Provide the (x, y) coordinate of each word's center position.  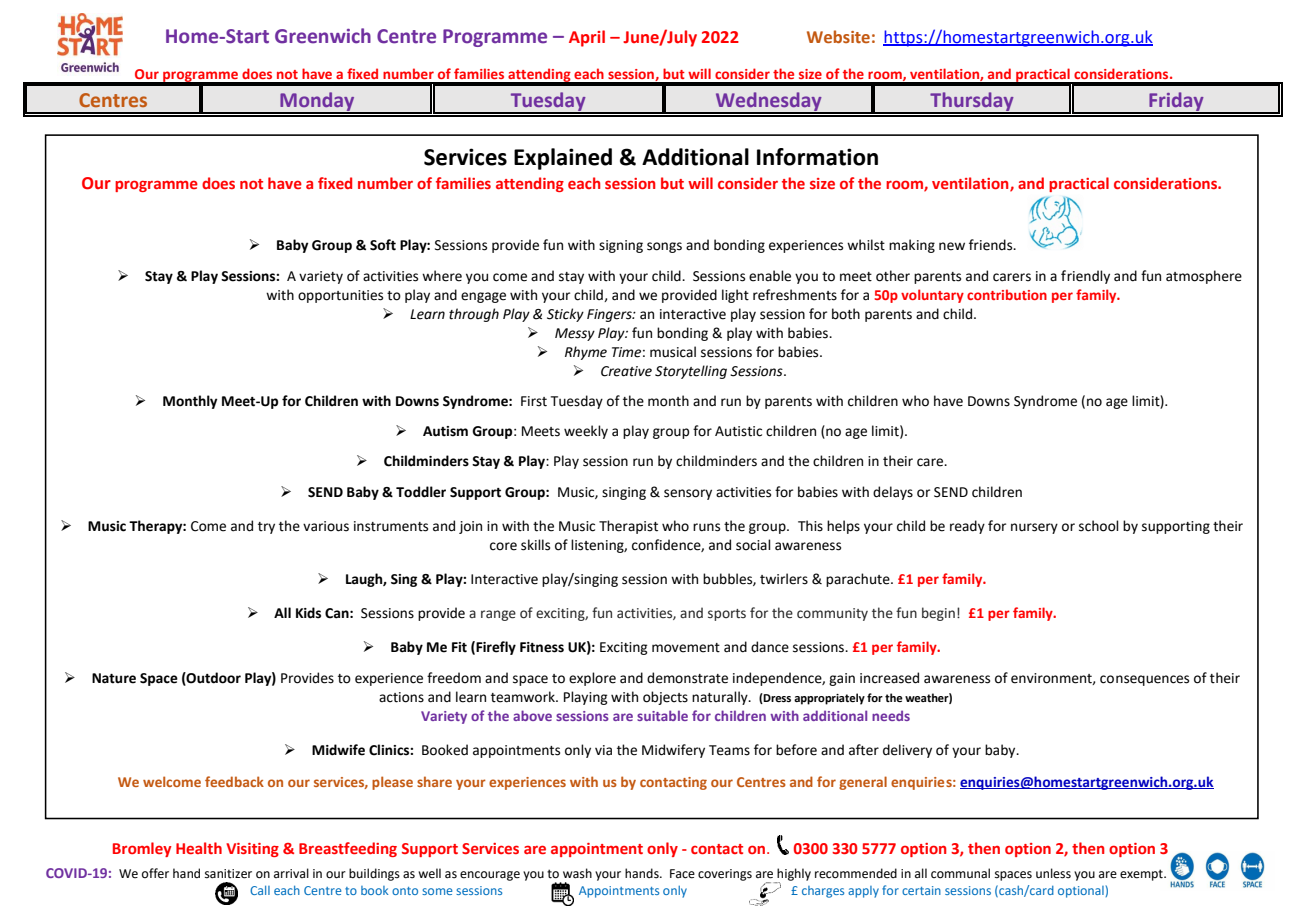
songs (664, 247)
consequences (1144, 680)
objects (665, 698)
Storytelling (691, 372)
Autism (445, 431)
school (1099, 526)
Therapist (628, 527)
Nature (114, 678)
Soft (383, 245)
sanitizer (228, 874)
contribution (1007, 294)
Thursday (972, 102)
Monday (317, 102)
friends (992, 245)
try (266, 528)
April (587, 38)
